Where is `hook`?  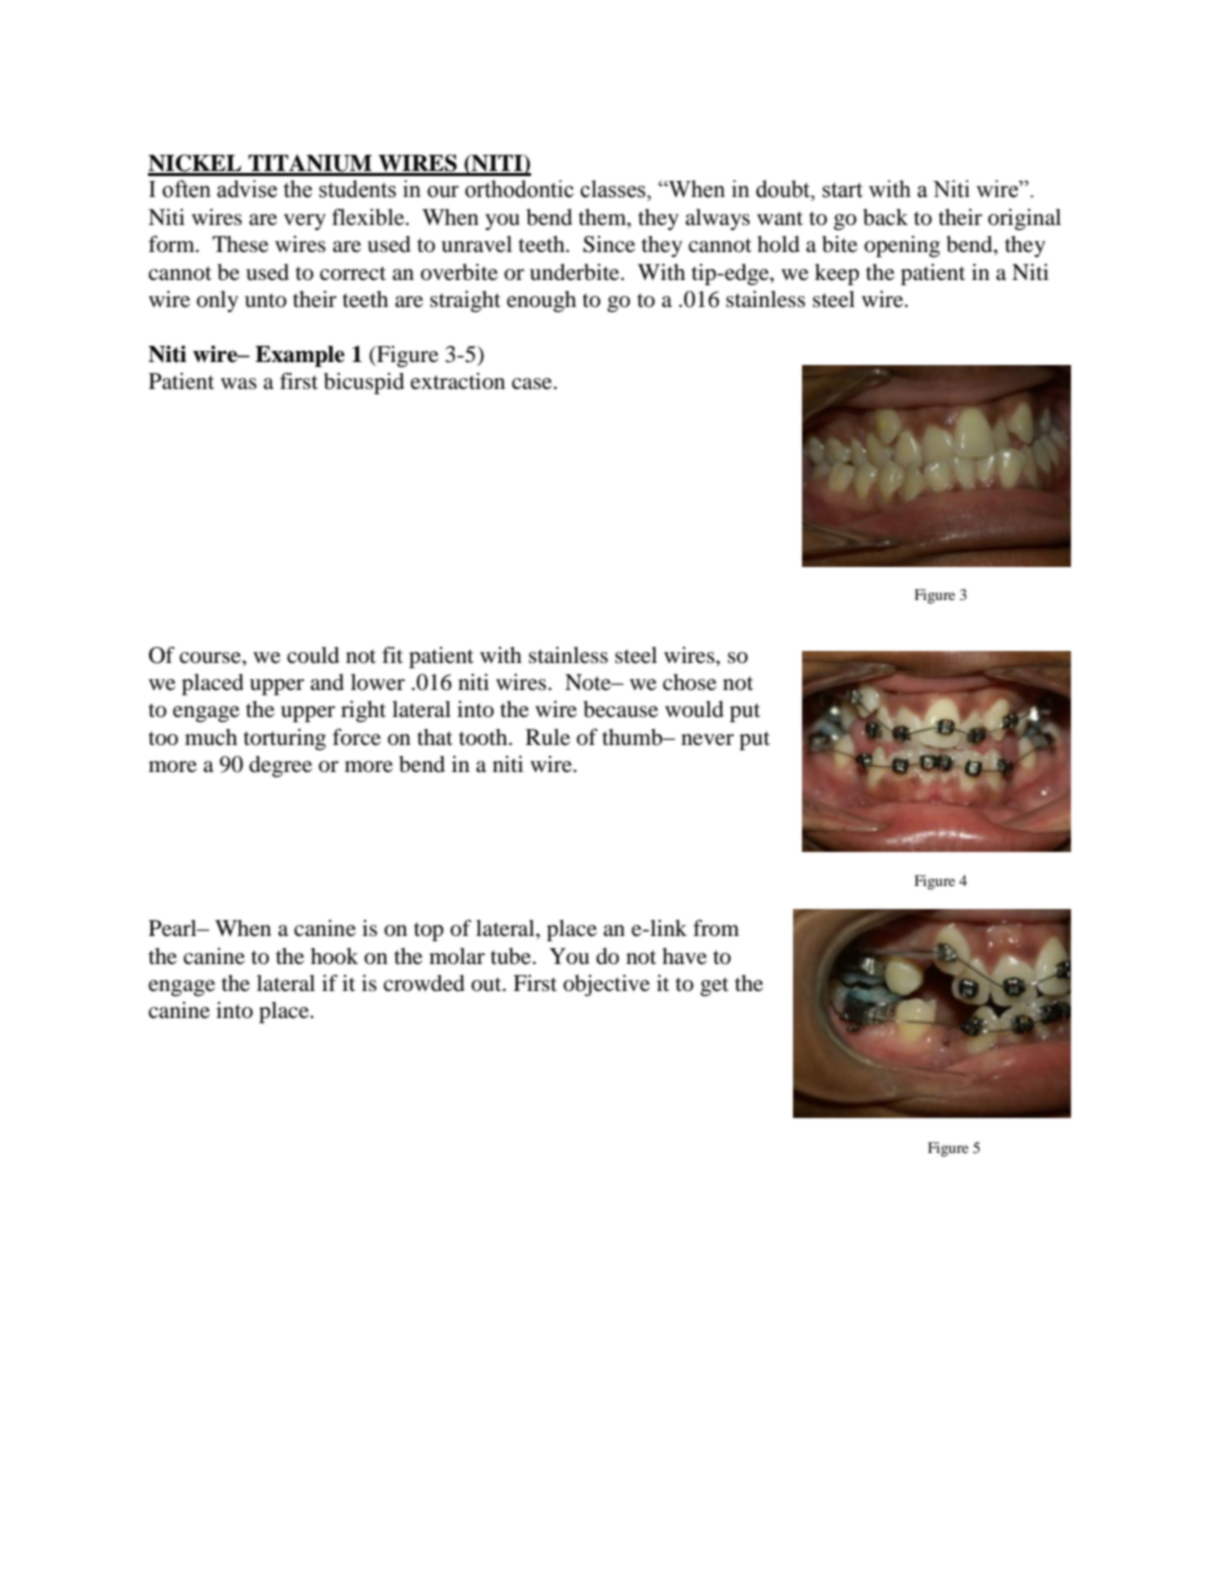 hook is located at coordinates (334, 956).
